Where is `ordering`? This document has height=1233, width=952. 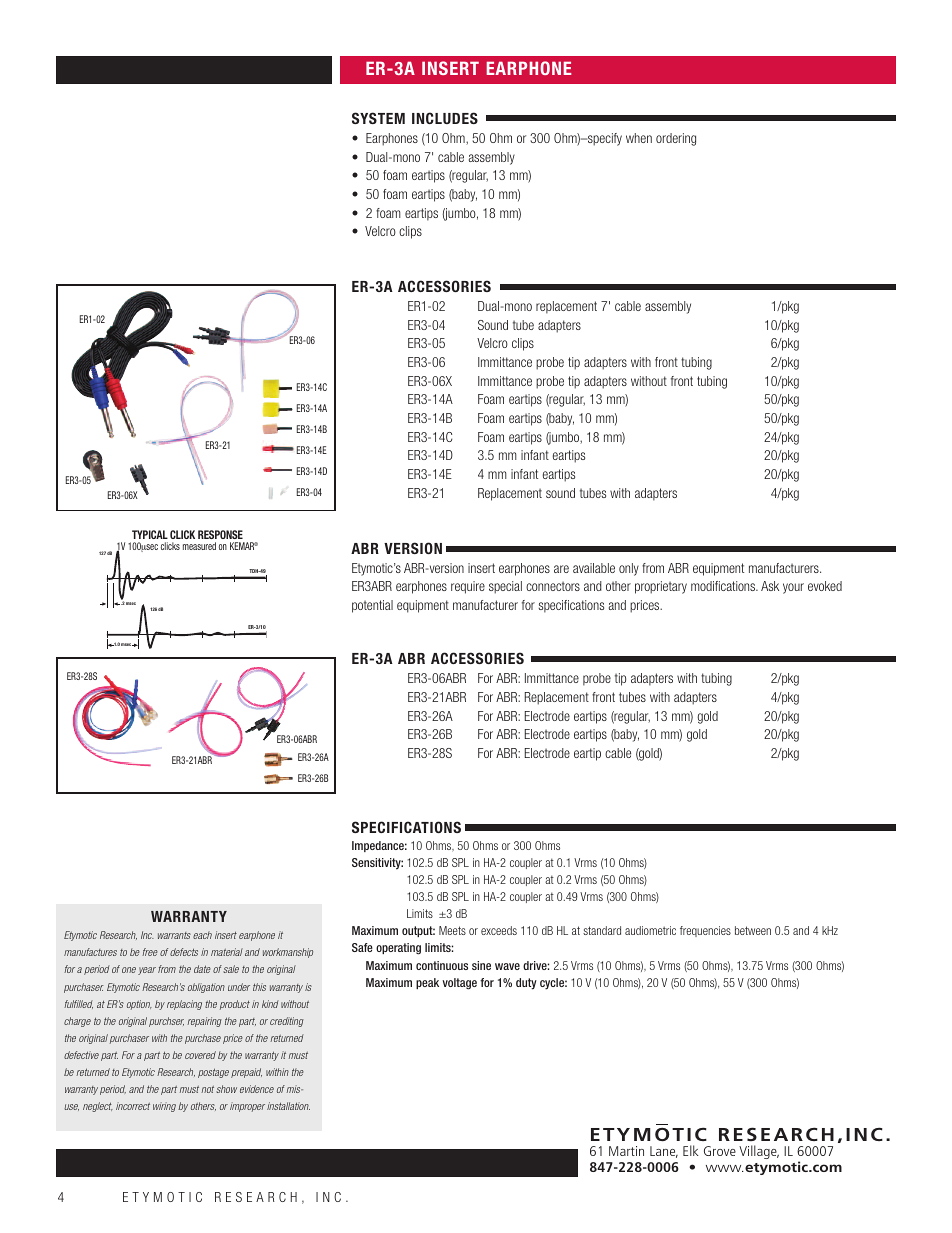
ordering is located at coordinates (676, 139).
